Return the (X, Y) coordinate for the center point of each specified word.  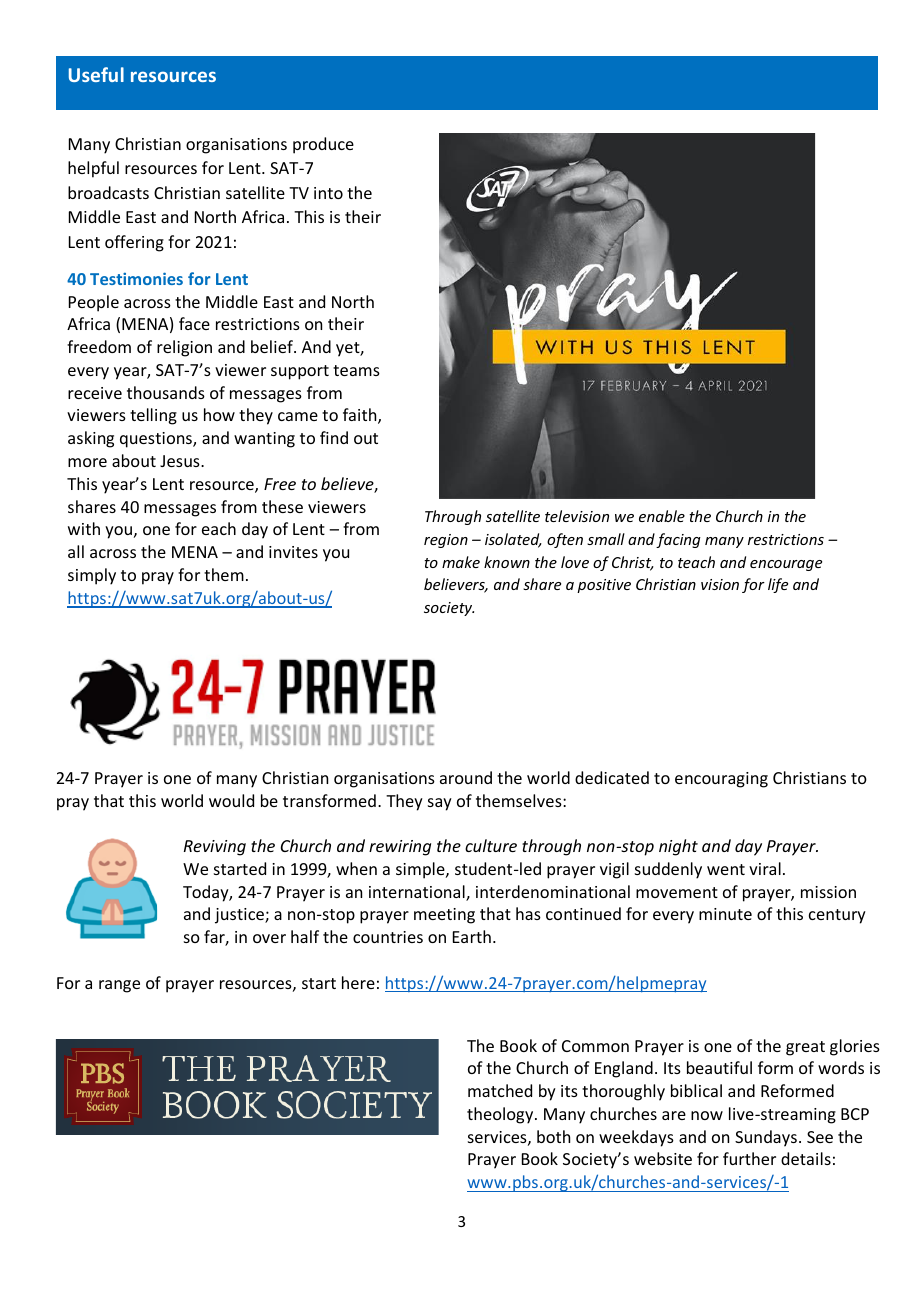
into (328, 193)
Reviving (215, 848)
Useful (96, 74)
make (461, 562)
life (778, 585)
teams (356, 370)
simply (92, 576)
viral (765, 868)
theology (501, 1115)
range (119, 986)
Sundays (766, 1138)
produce (323, 145)
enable (662, 516)
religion (184, 348)
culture (491, 845)
